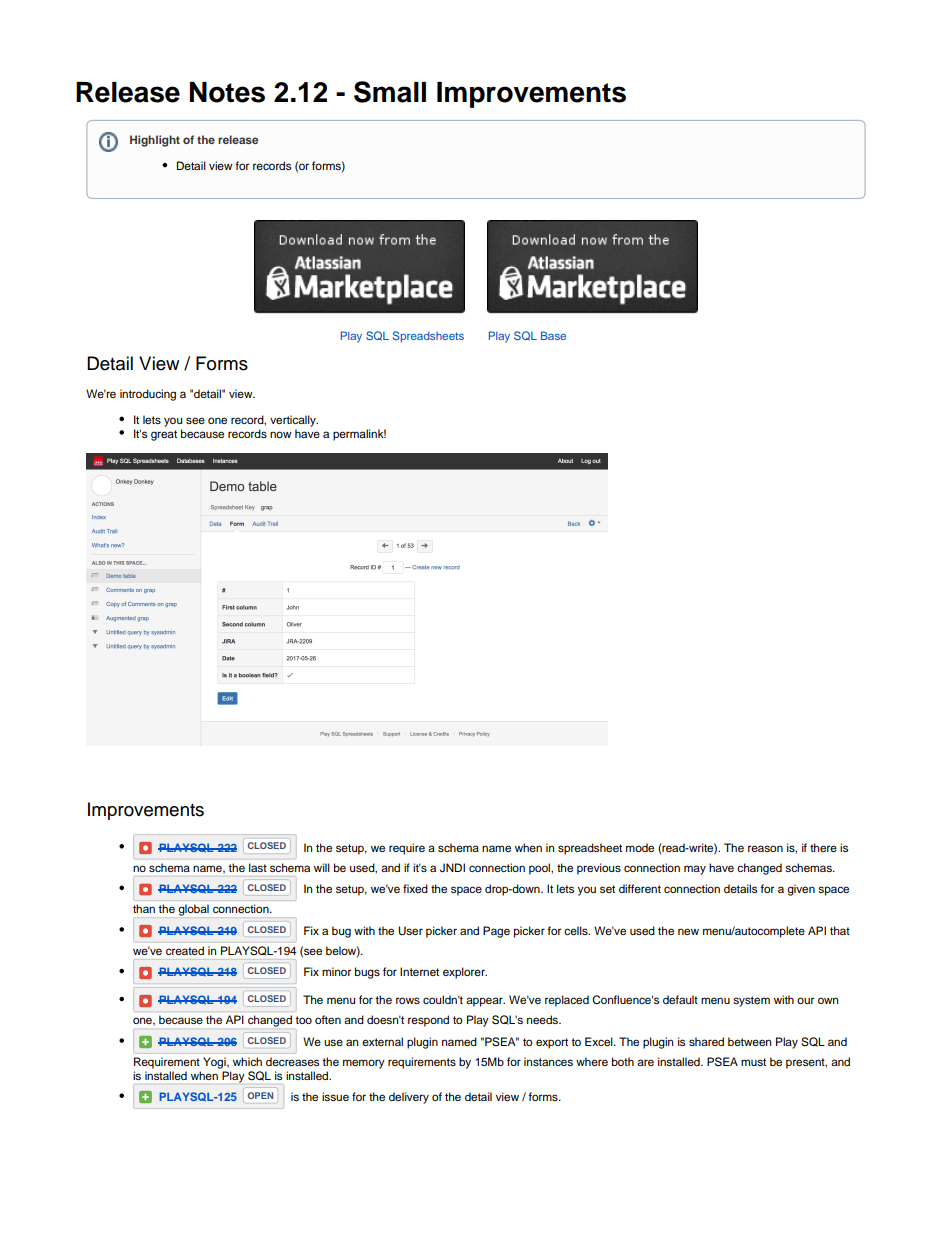  Describe the element at coordinates (548, 1061) in the screenshot. I see `instances` at that location.
